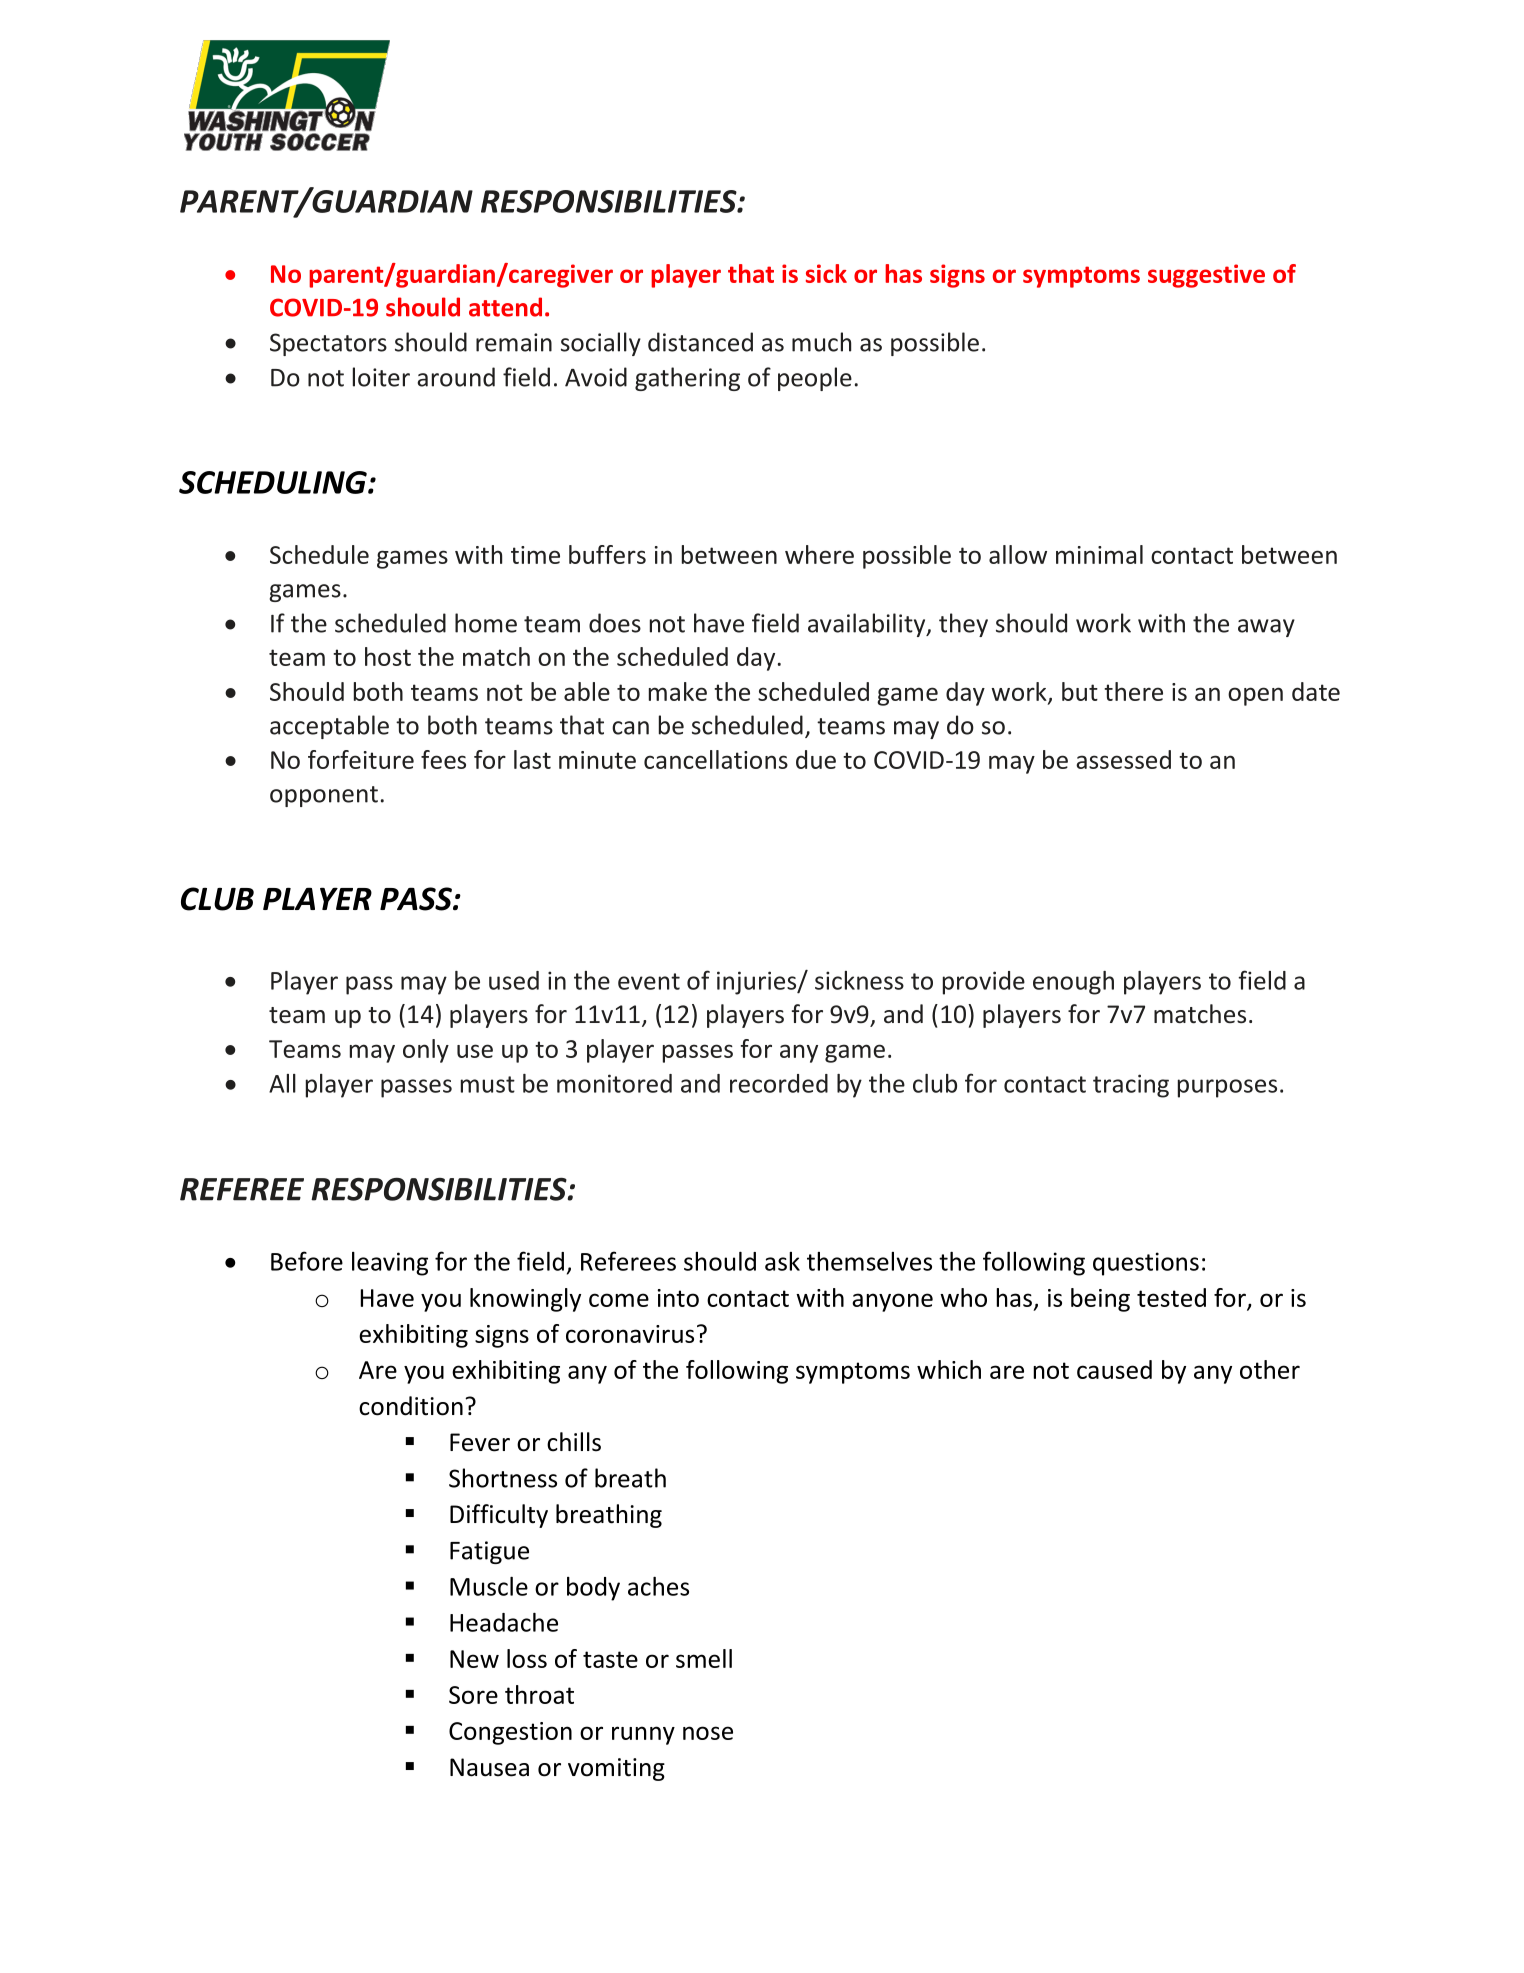  Describe the element at coordinates (390, 1264) in the screenshot. I see `leaving` at that location.
